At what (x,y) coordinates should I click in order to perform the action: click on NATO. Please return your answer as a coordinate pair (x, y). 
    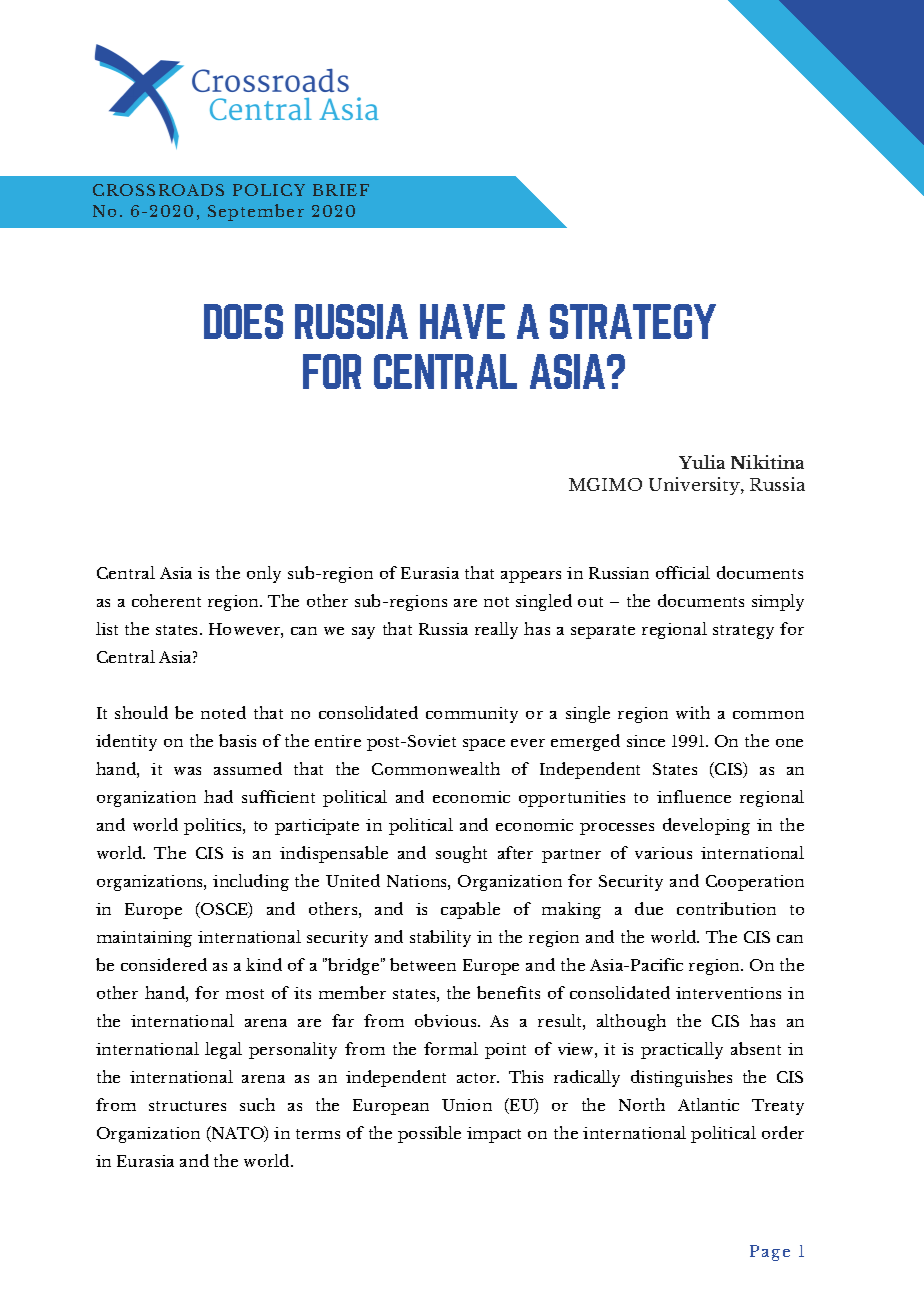
    Looking at the image, I should click on (238, 1134).
